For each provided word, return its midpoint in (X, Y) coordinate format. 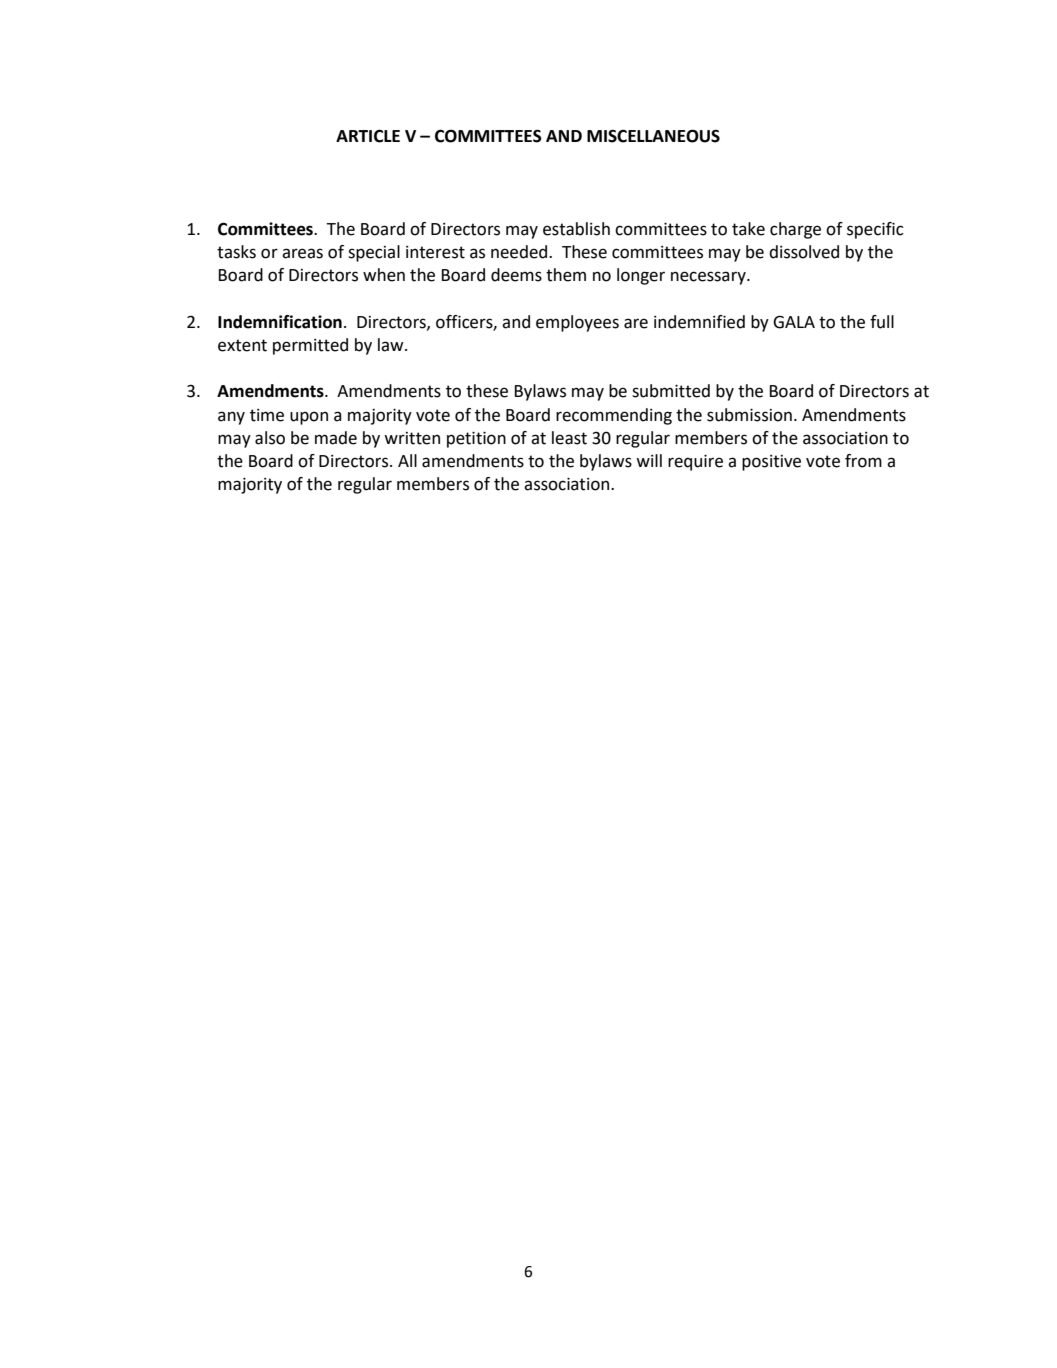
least (569, 438)
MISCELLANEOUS (653, 136)
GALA (794, 322)
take (748, 229)
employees (577, 323)
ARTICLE (368, 136)
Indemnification (280, 322)
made (336, 438)
